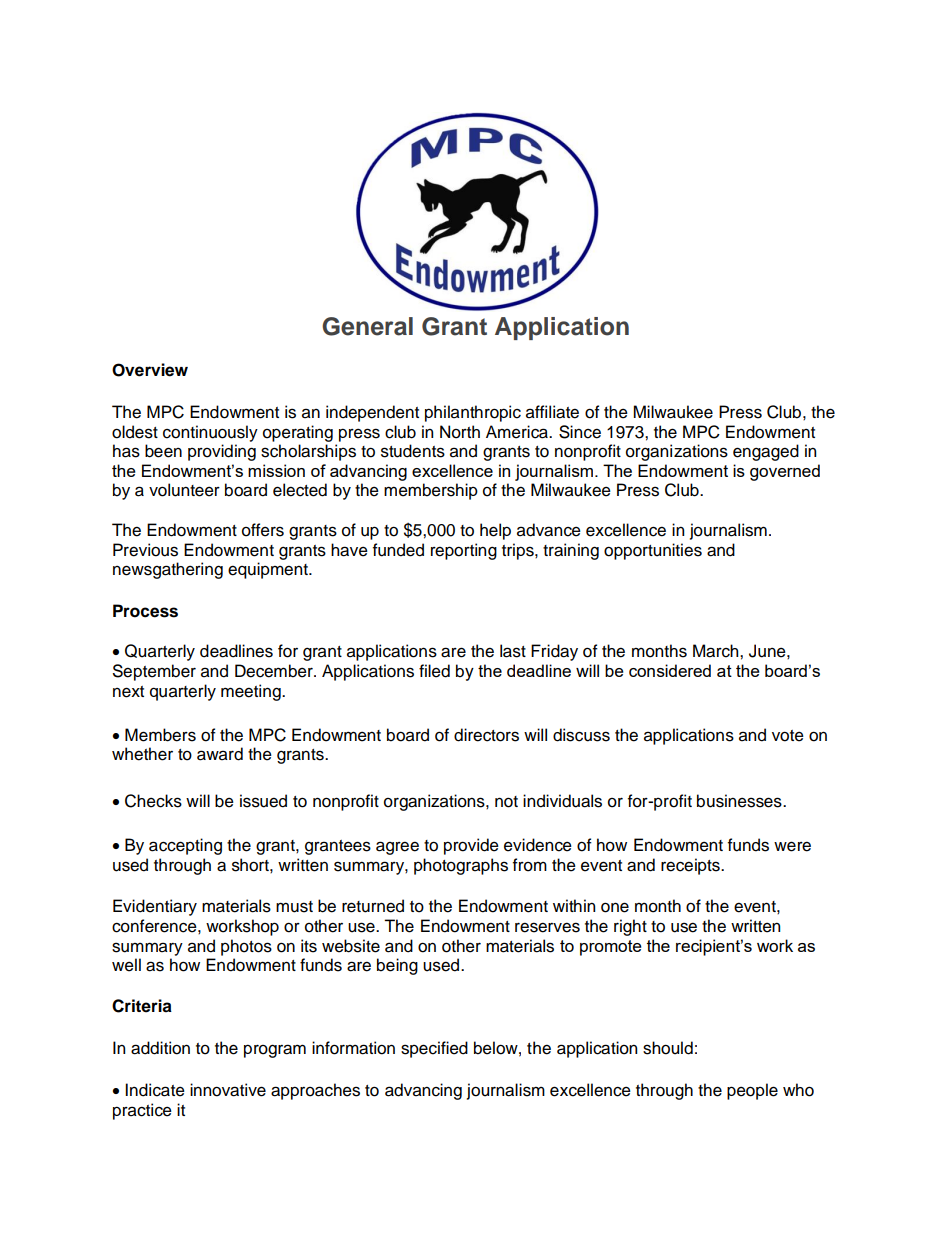  Describe the element at coordinates (150, 370) in the document. I see `Overview` at that location.
